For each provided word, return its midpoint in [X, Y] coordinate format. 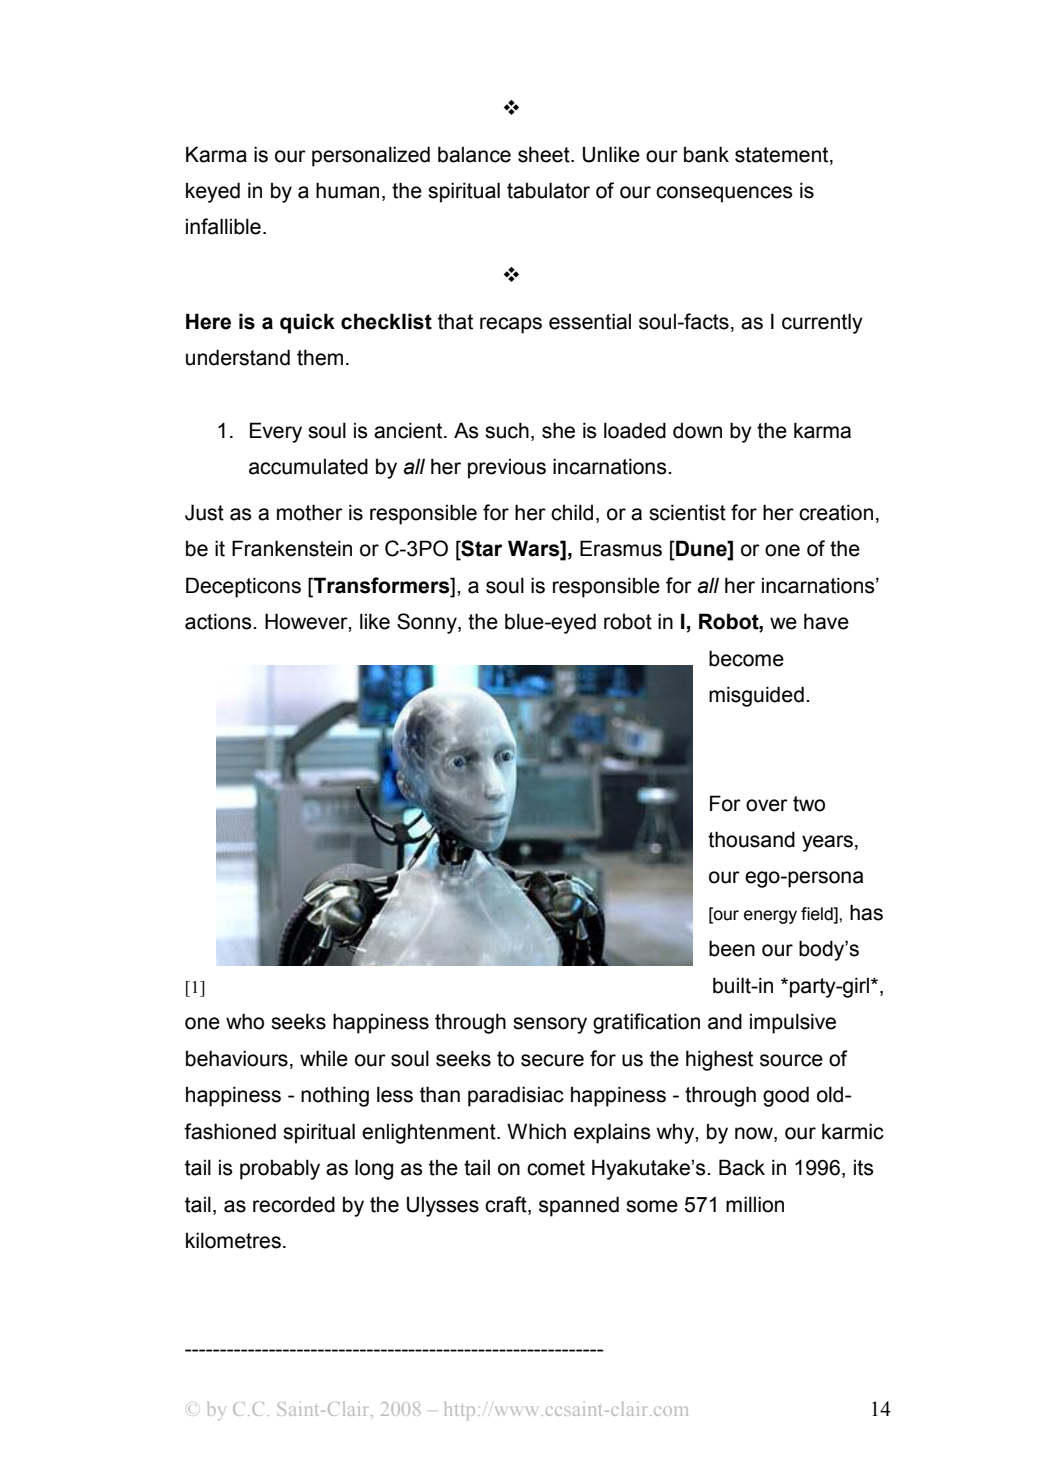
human [347, 190]
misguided [756, 696]
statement [783, 155]
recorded [294, 1204]
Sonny [428, 623]
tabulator [548, 190]
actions [219, 621]
